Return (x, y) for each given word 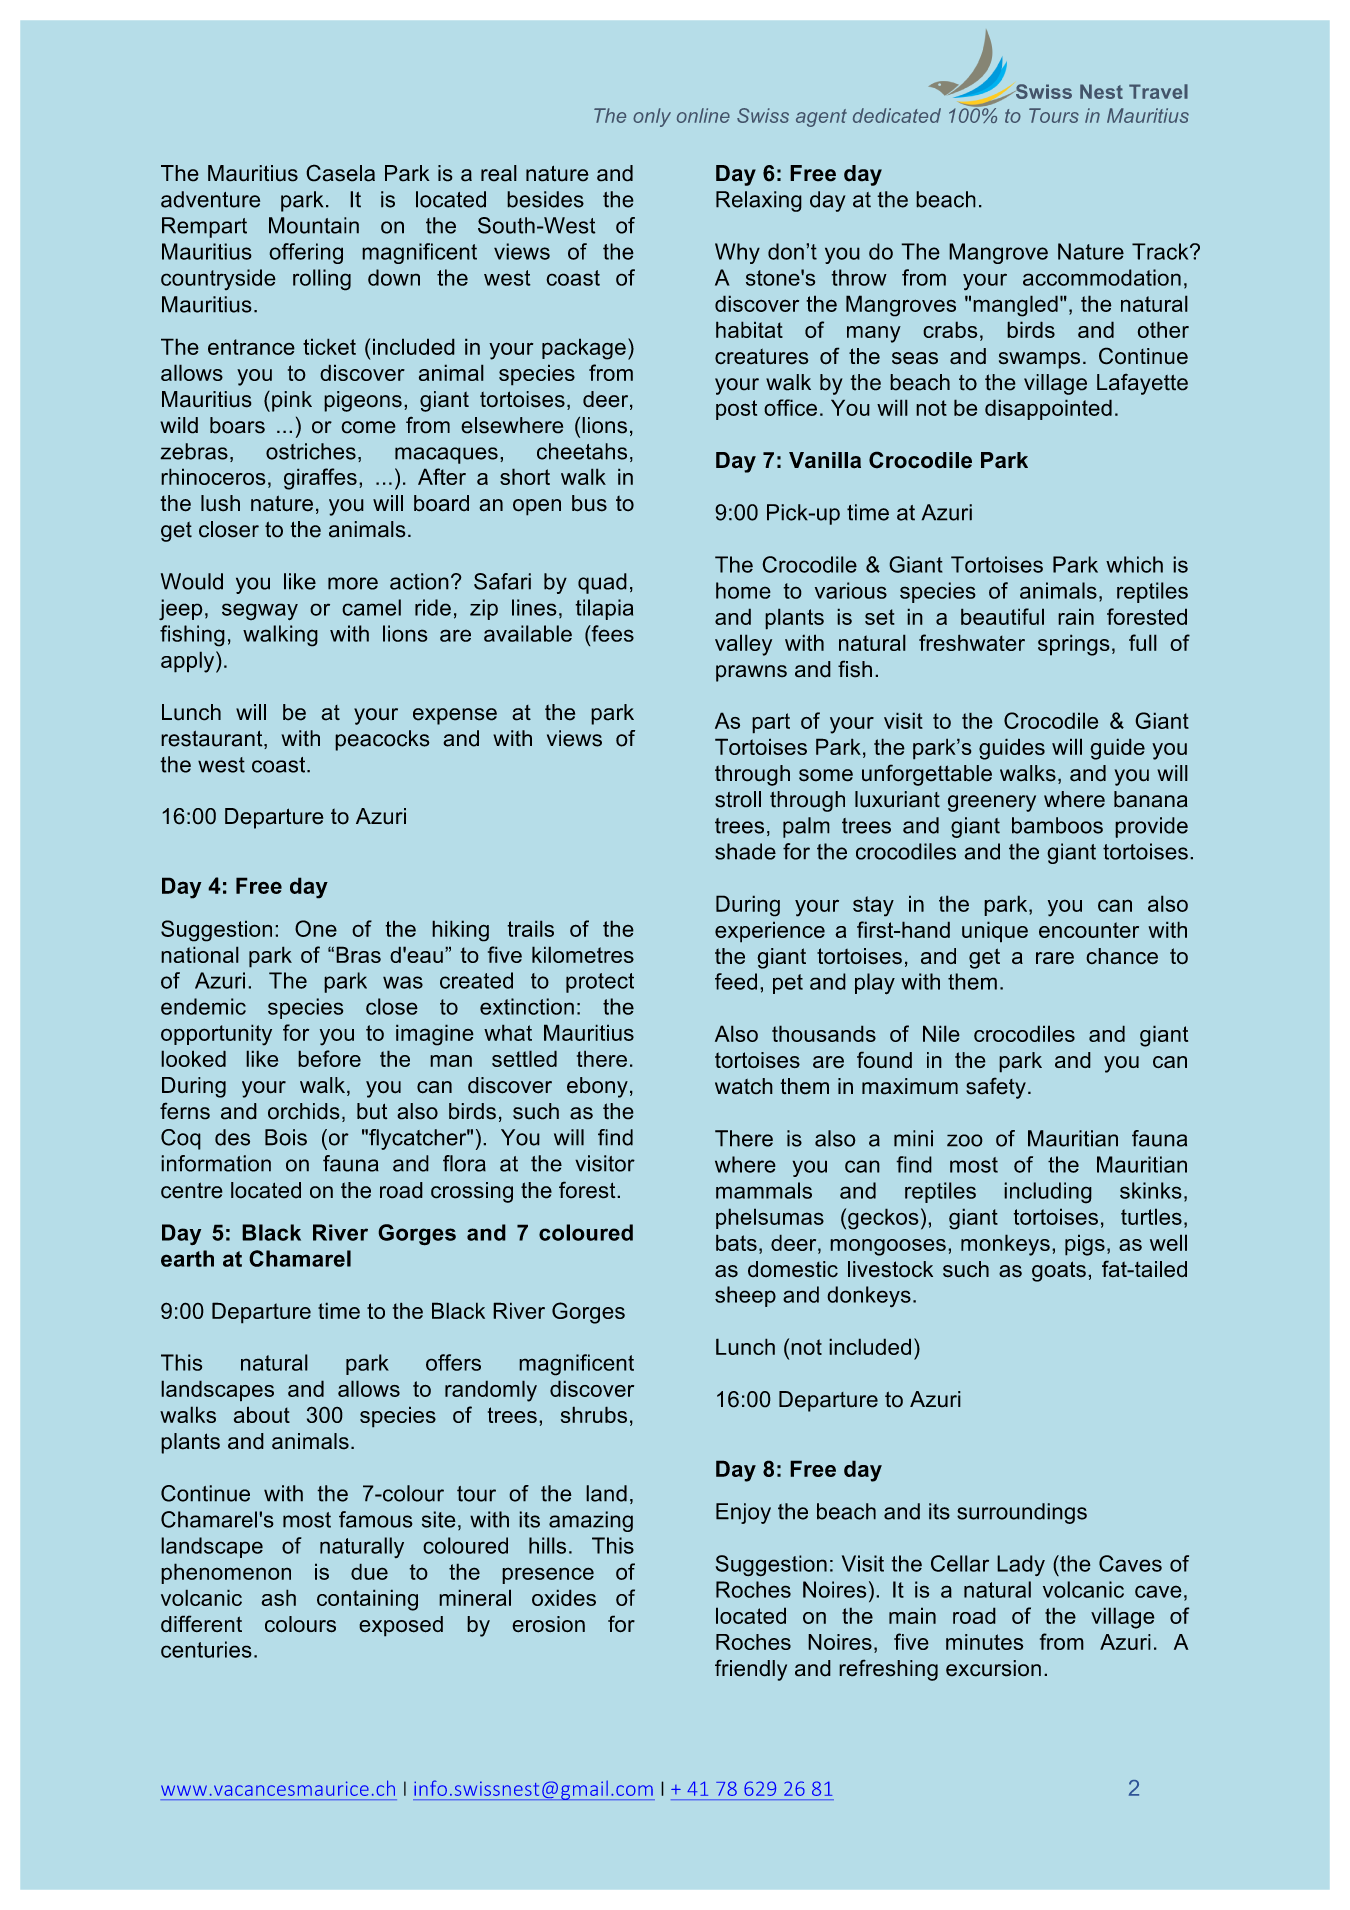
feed (736, 981)
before (329, 1058)
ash (278, 1597)
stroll (738, 799)
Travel (1158, 91)
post (736, 410)
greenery (992, 803)
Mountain (314, 225)
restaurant (213, 739)
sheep (745, 1296)
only (652, 117)
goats (1059, 1271)
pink (292, 401)
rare (1055, 958)
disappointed (1048, 409)
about (262, 1414)
